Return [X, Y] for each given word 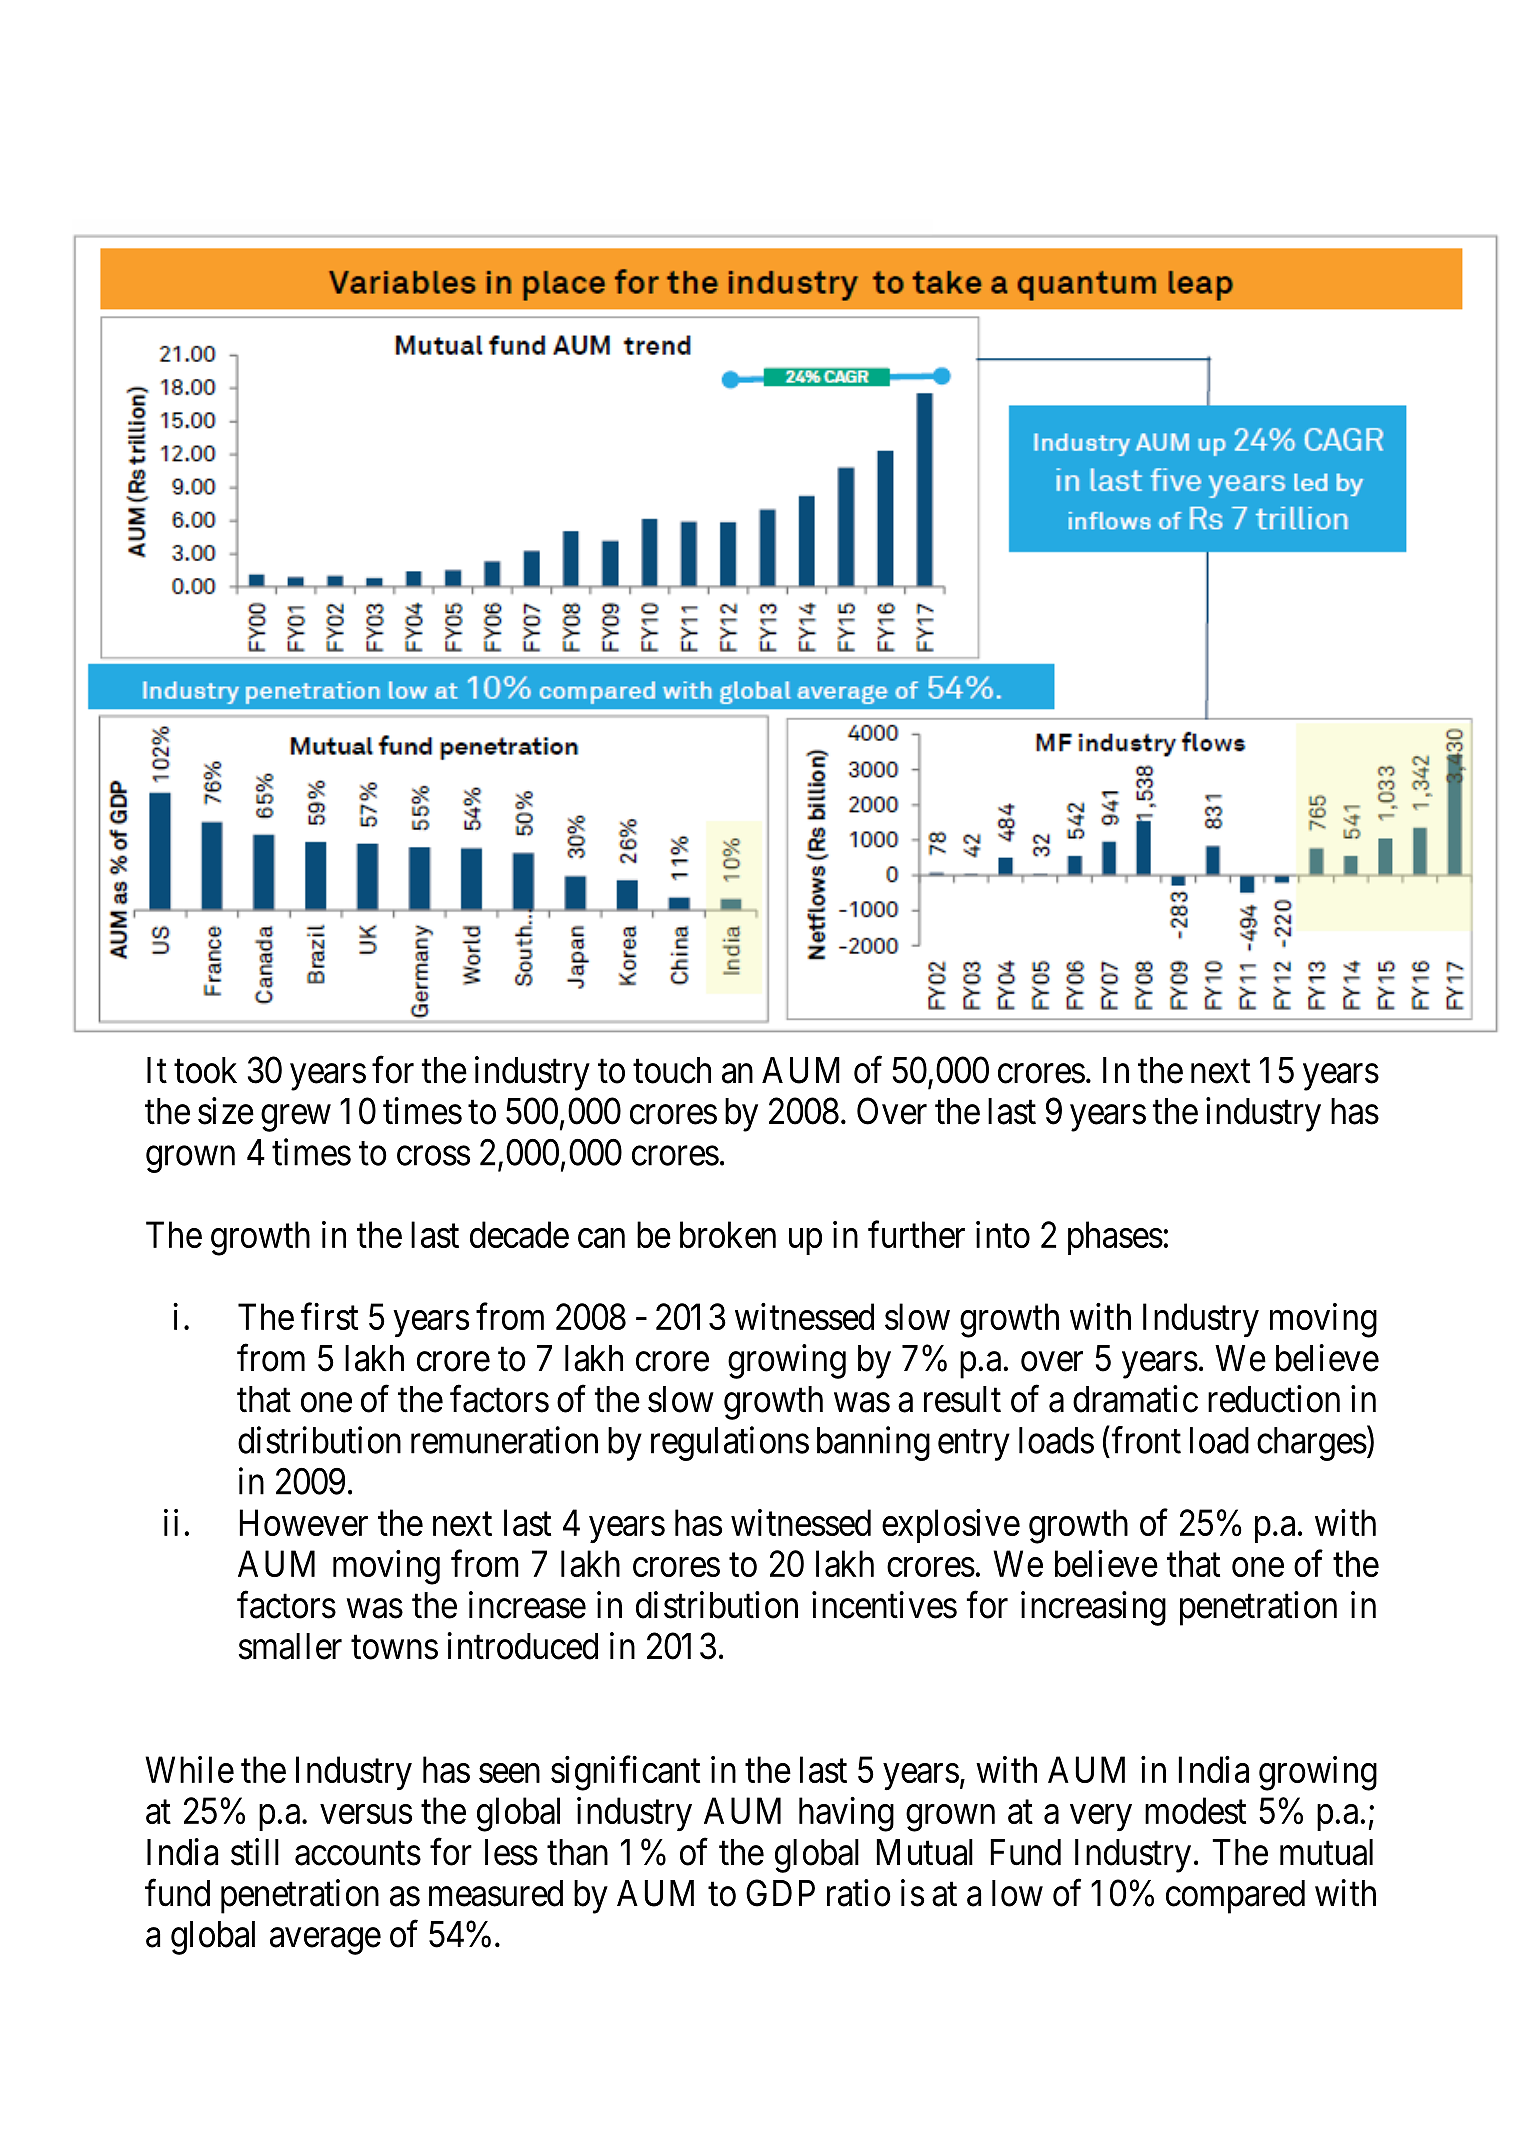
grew [296, 1118]
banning [873, 1443]
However [303, 1523]
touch [672, 1070]
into [1003, 1234]
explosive [951, 1526]
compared [1235, 1897]
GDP [780, 1893]
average [325, 1941]
